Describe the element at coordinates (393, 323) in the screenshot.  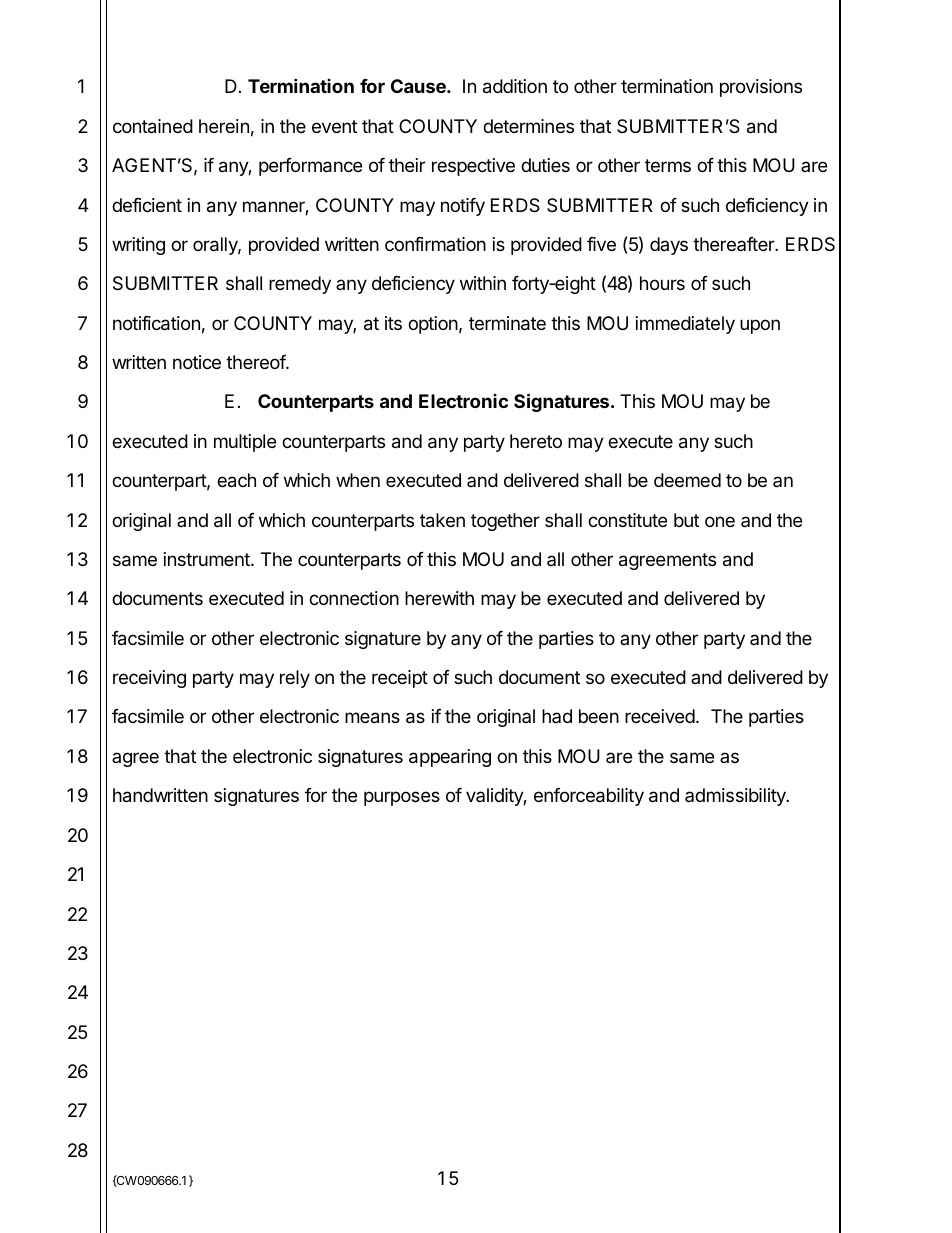
I see `its` at that location.
